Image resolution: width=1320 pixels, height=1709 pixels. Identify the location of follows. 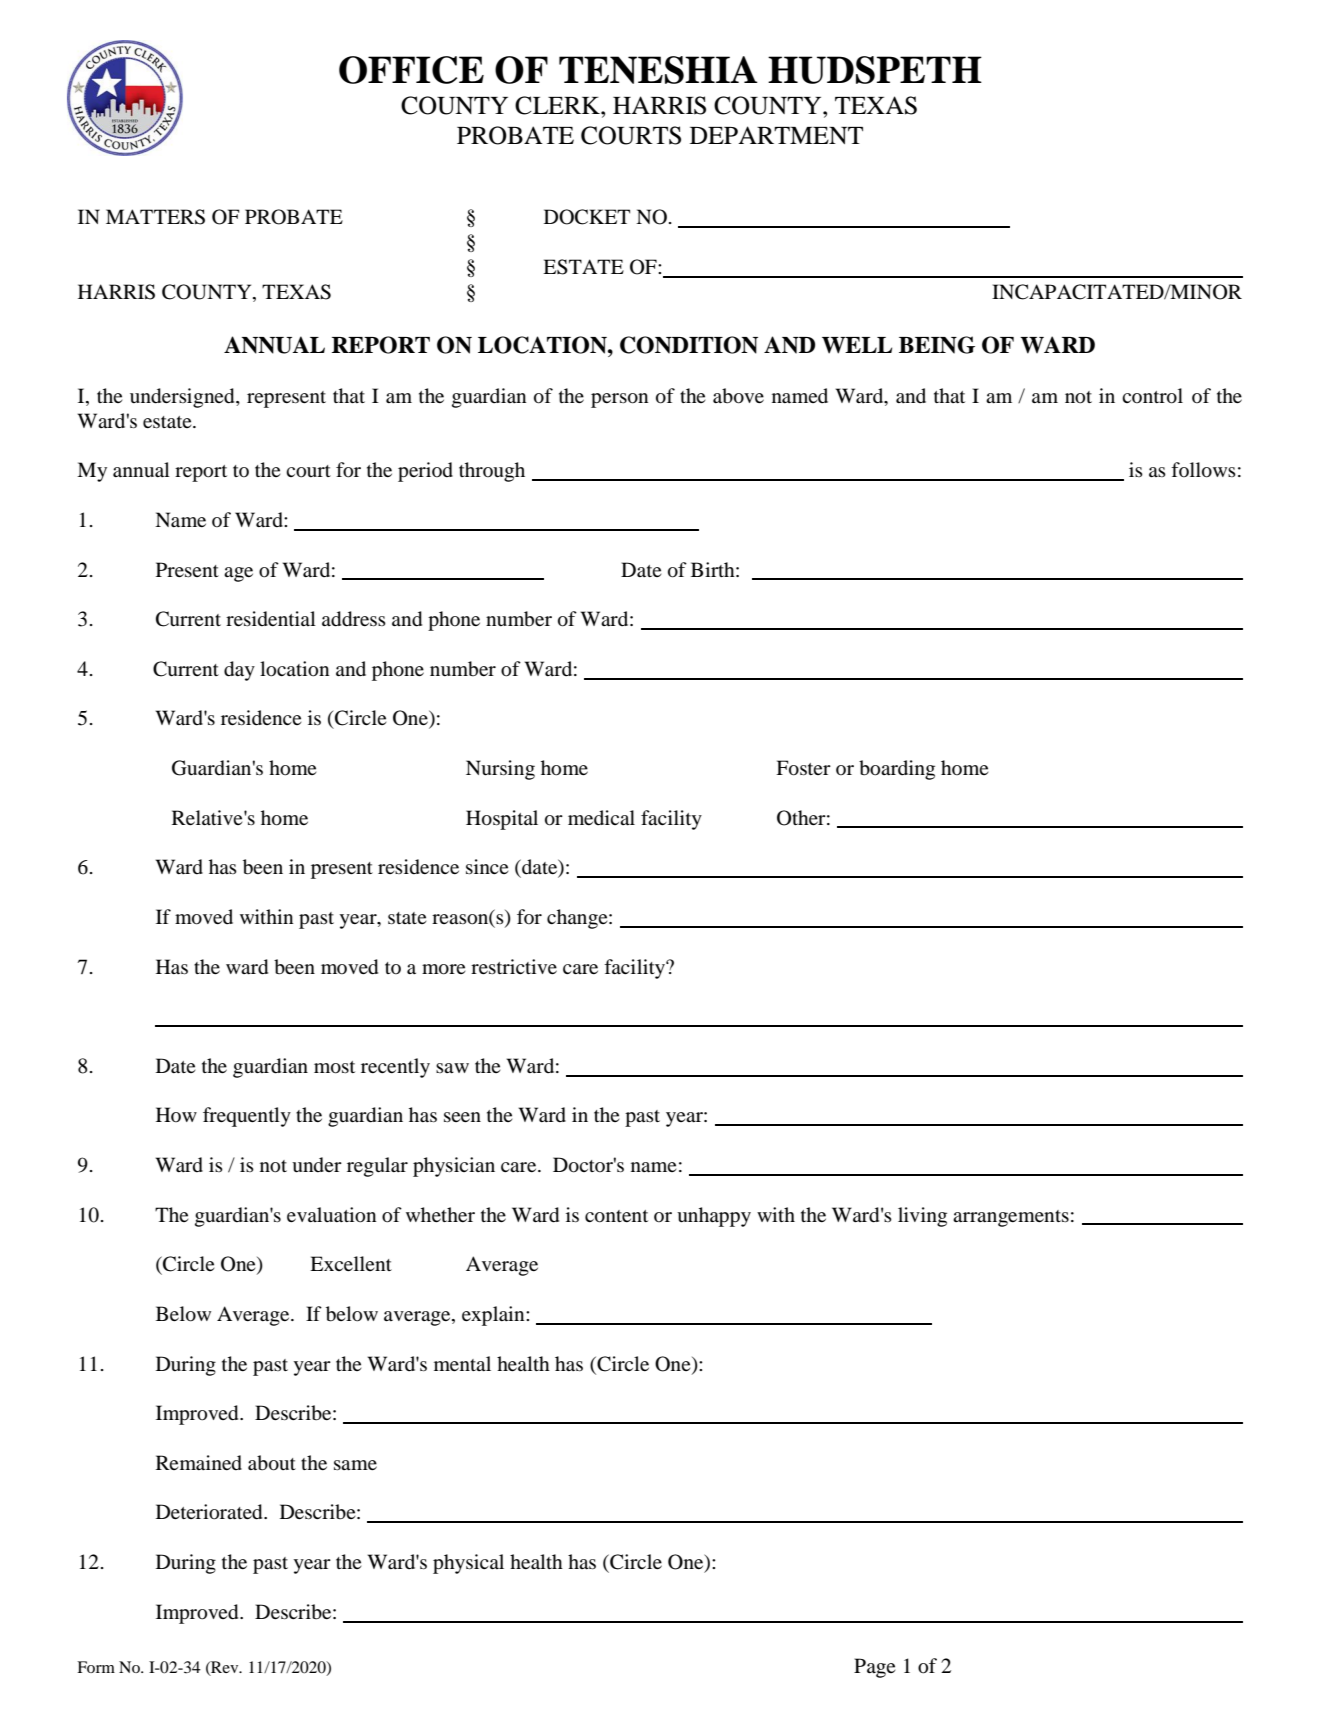
(1203, 470).
